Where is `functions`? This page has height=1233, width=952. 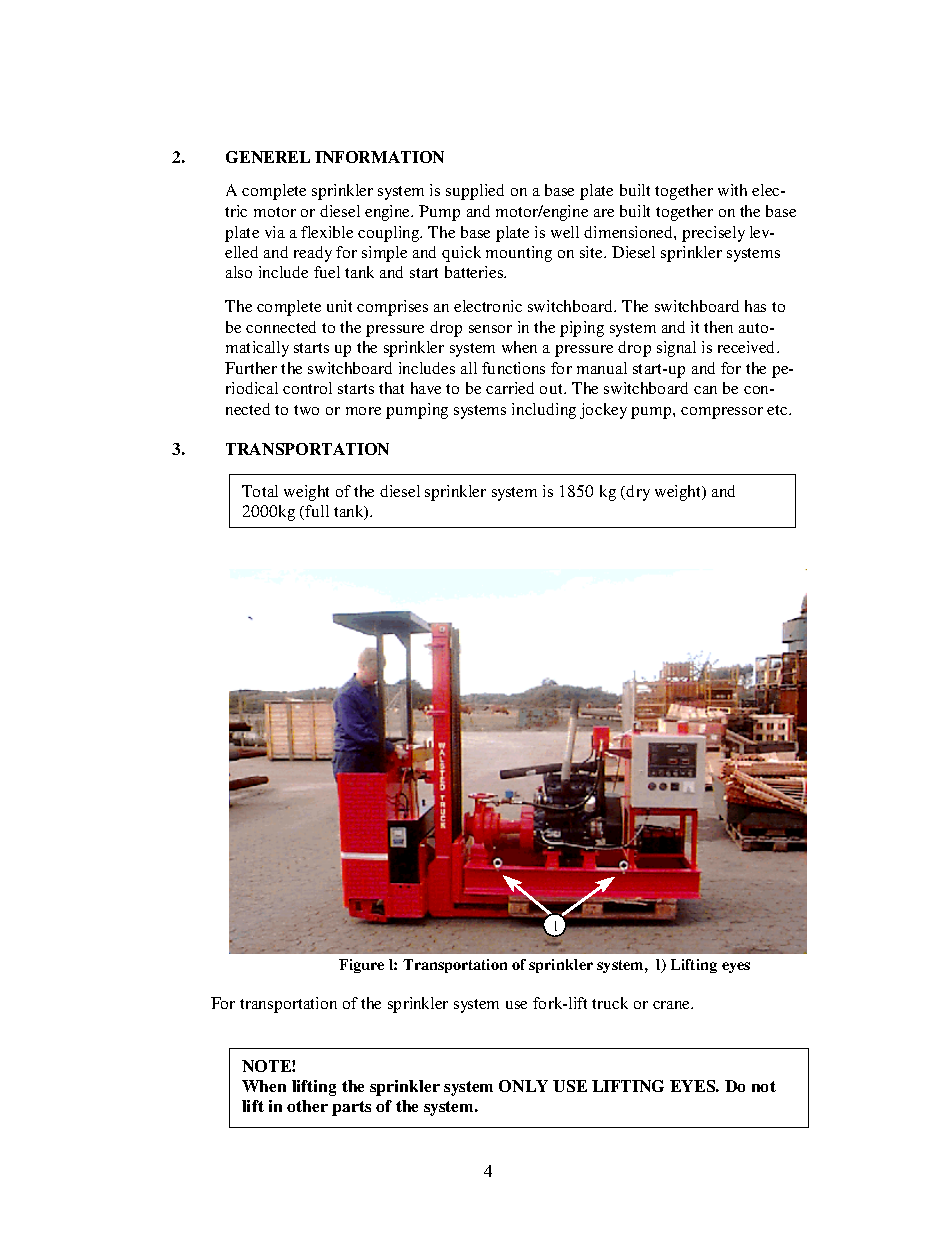
functions is located at coordinates (513, 368).
